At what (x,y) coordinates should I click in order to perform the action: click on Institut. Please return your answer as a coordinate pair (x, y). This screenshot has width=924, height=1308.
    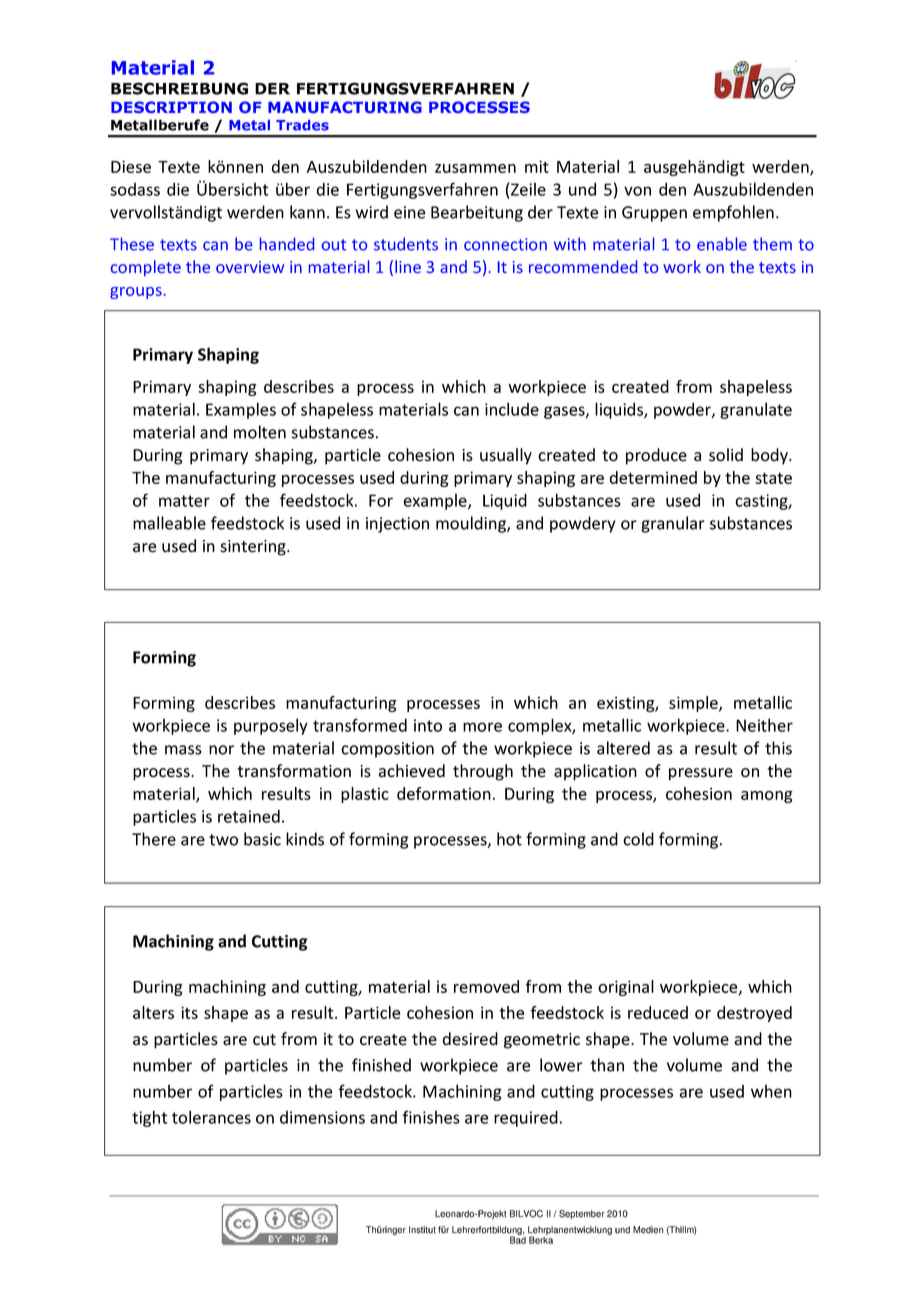
    Looking at the image, I should click on (422, 1230).
